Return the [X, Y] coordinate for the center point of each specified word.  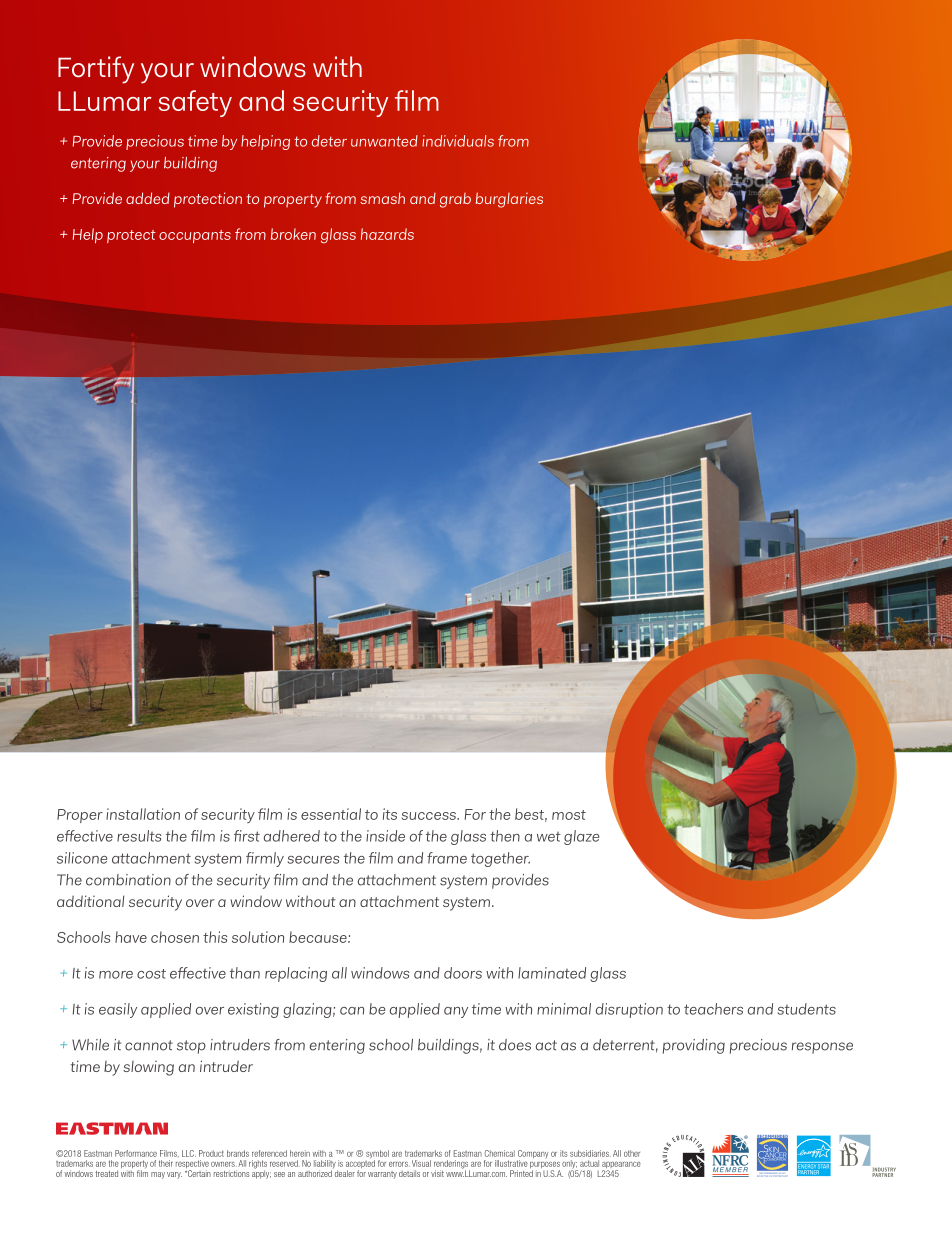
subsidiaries [590, 1153]
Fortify [96, 70]
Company [532, 1155]
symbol [377, 1155]
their [166, 1163]
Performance [136, 1153]
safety [195, 103]
